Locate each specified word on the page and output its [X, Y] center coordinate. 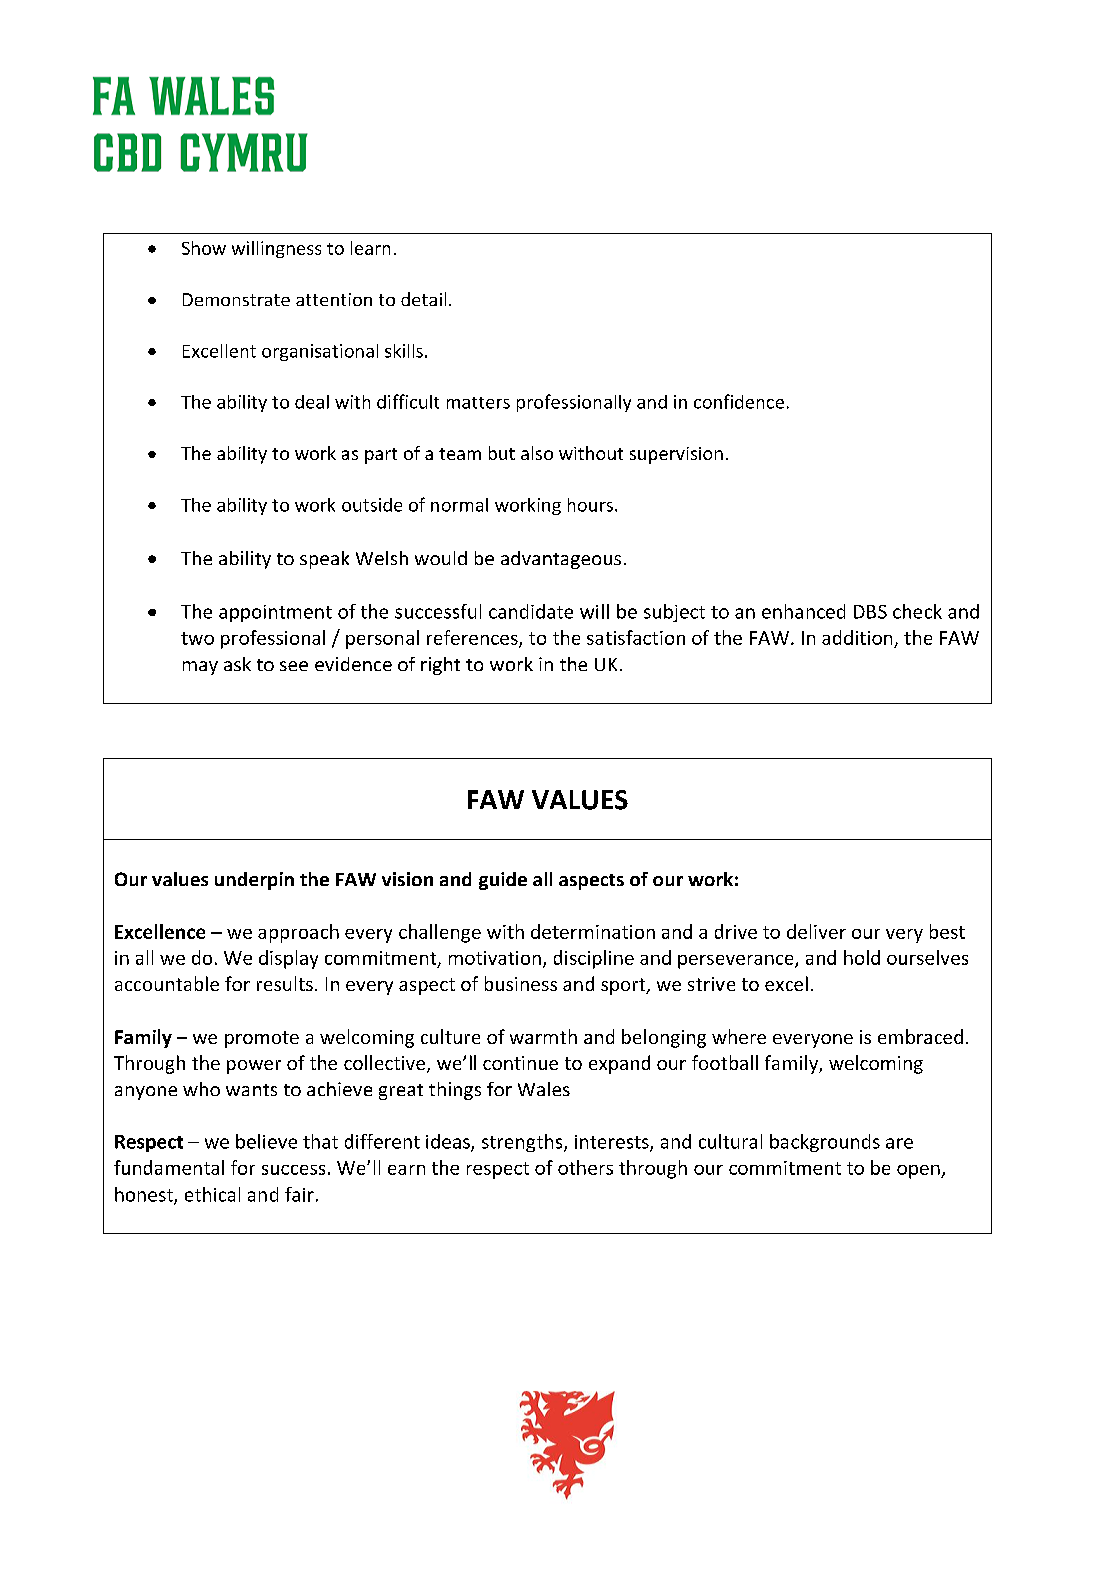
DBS [870, 612]
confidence [739, 401]
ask [237, 664]
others [585, 1167]
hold [862, 957]
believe [266, 1141]
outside [372, 505]
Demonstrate [236, 299]
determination [593, 931]
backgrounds [825, 1143]
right [440, 666]
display [288, 959]
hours [590, 505]
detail [423, 299]
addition [857, 637]
